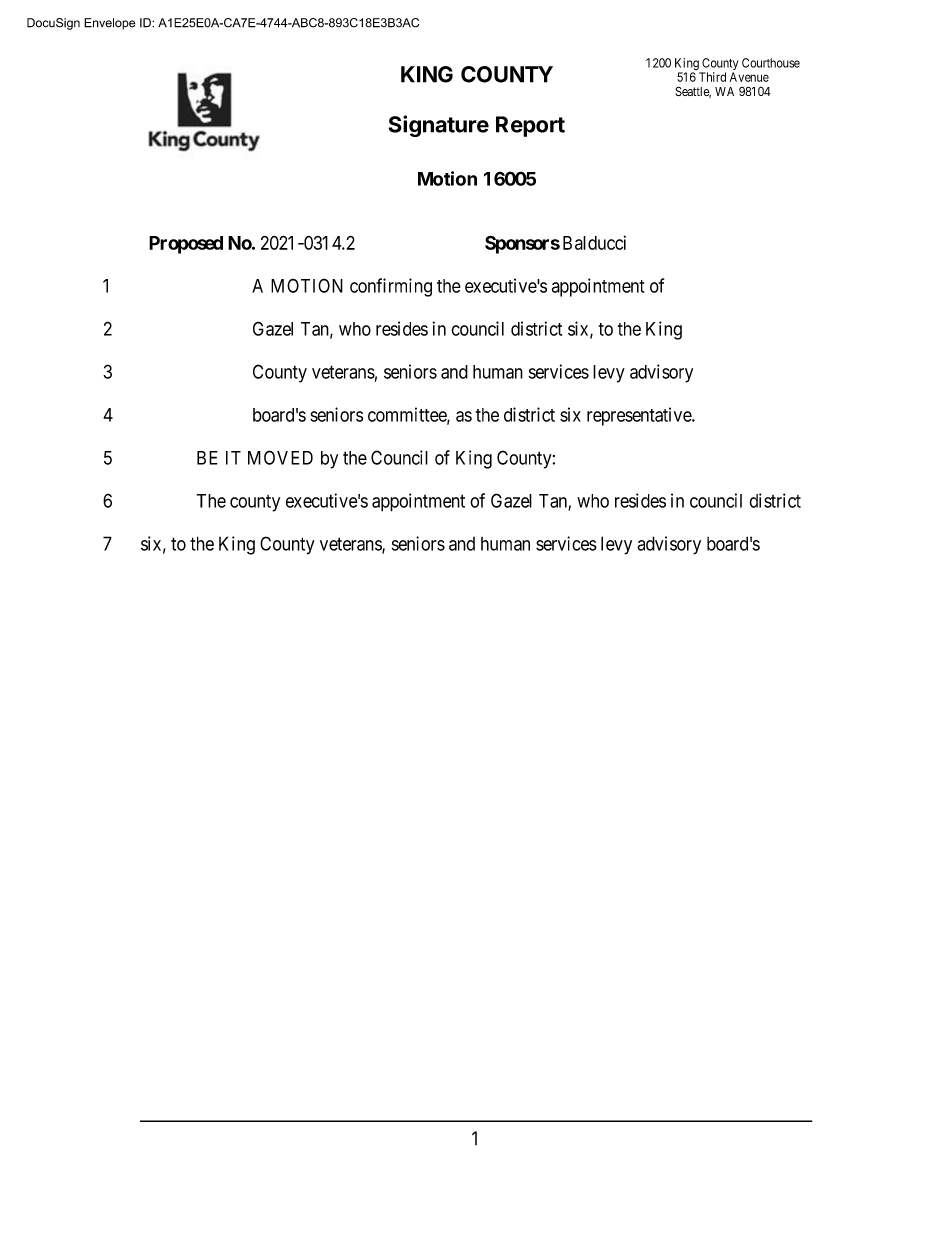 This screenshot has width=952, height=1233. What do you see at coordinates (280, 457) in the screenshot?
I see `MOVED` at bounding box center [280, 457].
